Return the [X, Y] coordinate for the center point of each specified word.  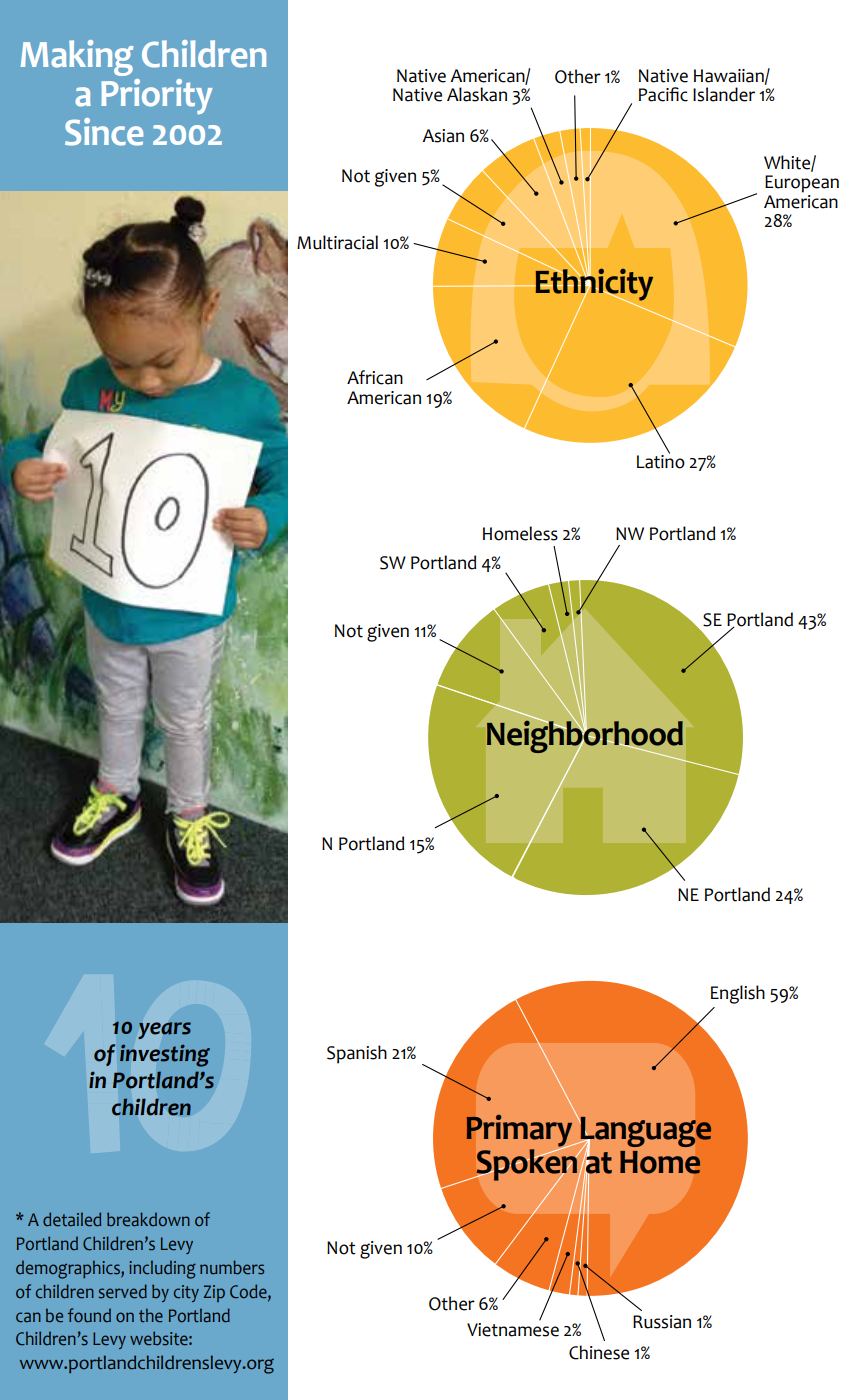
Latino [661, 460]
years [165, 1030]
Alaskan [477, 94]
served [122, 1291]
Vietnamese [513, 1330]
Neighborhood [585, 738]
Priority [156, 96]
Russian [662, 1322]
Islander [724, 94]
